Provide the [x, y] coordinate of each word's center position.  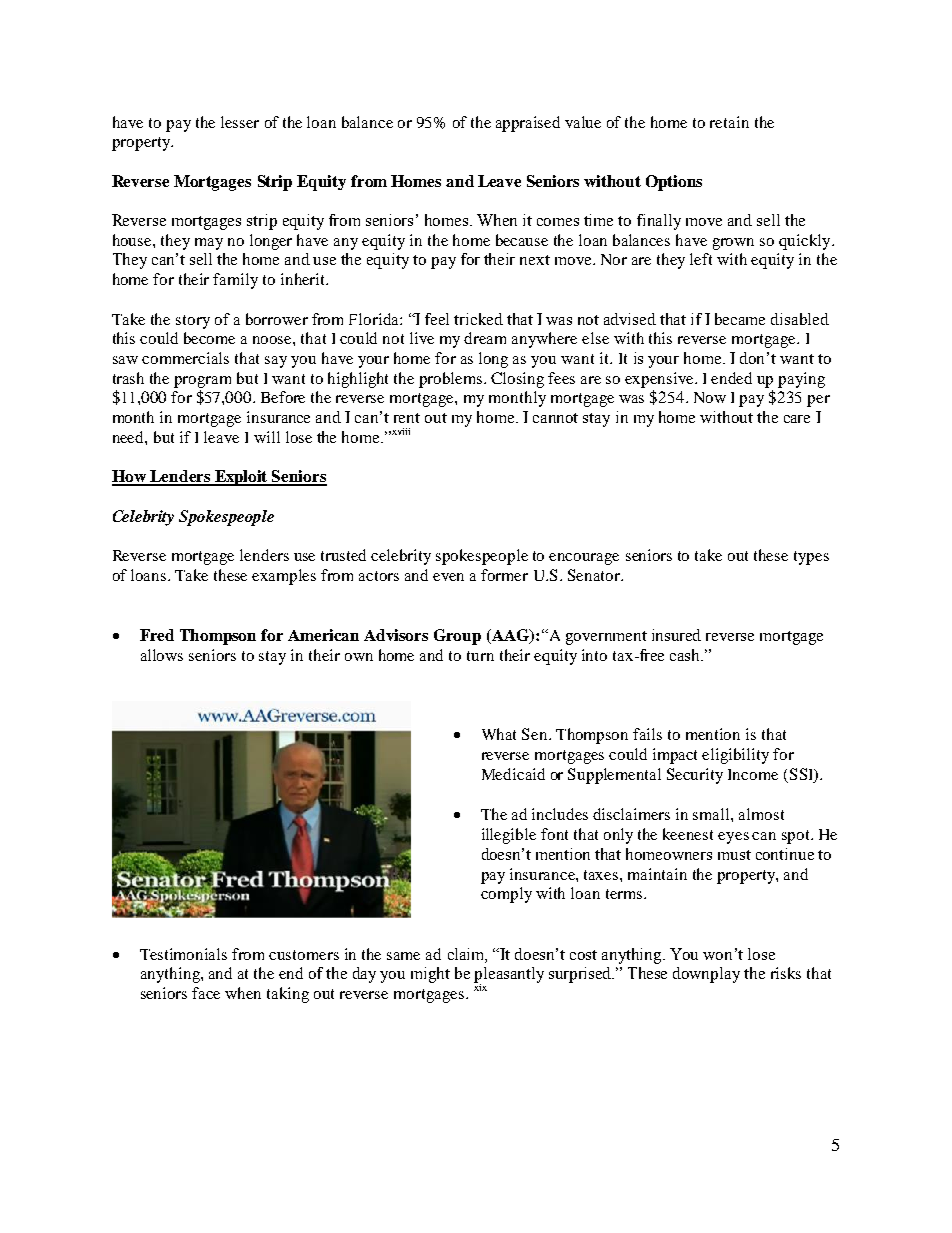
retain [729, 122]
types [811, 558]
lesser [240, 122]
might [430, 975]
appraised [528, 124]
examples [284, 577]
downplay [706, 975]
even [448, 577]
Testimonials [183, 954]
